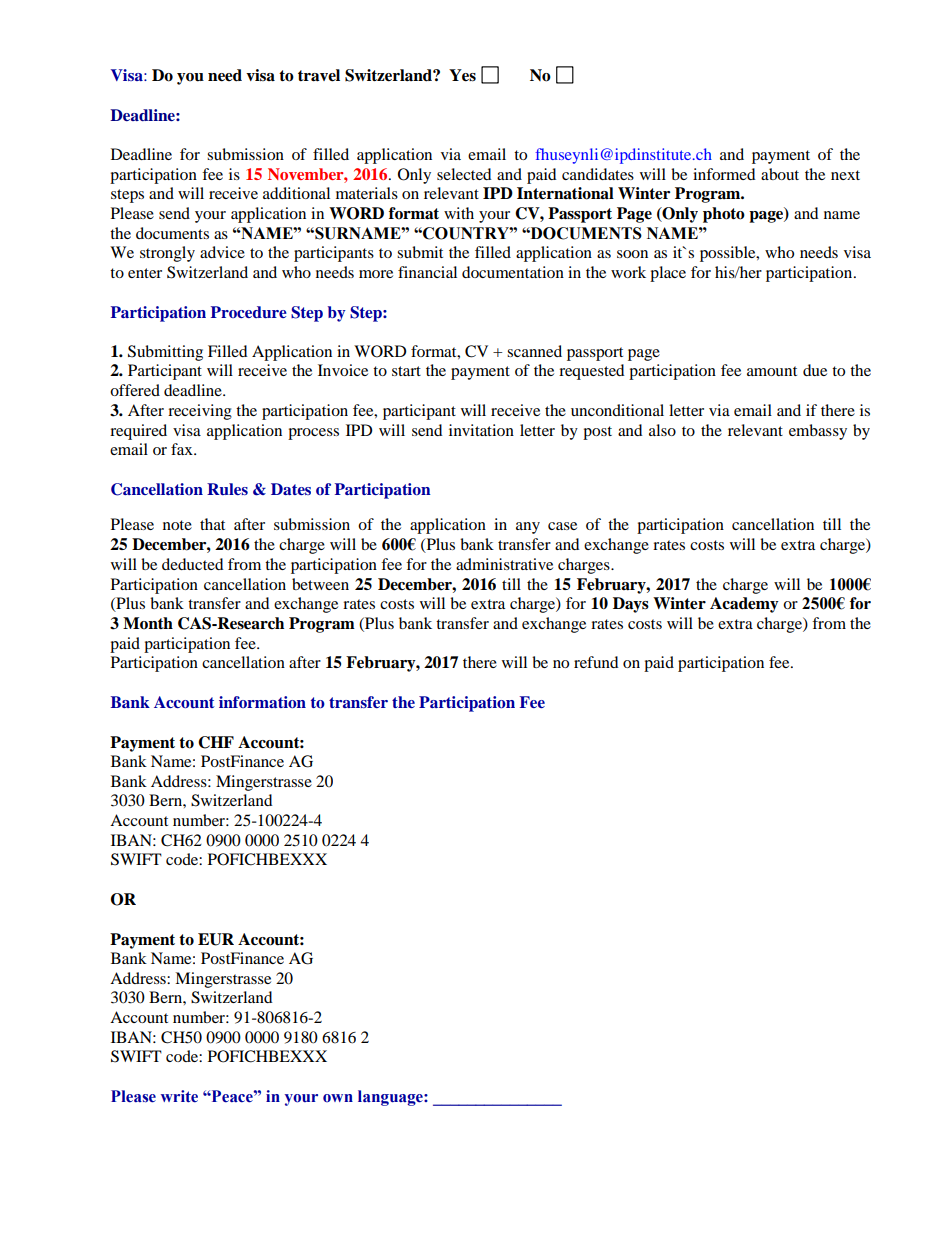 Image resolution: width=952 pixels, height=1233 pixels. I want to click on CHF, so click(216, 742).
